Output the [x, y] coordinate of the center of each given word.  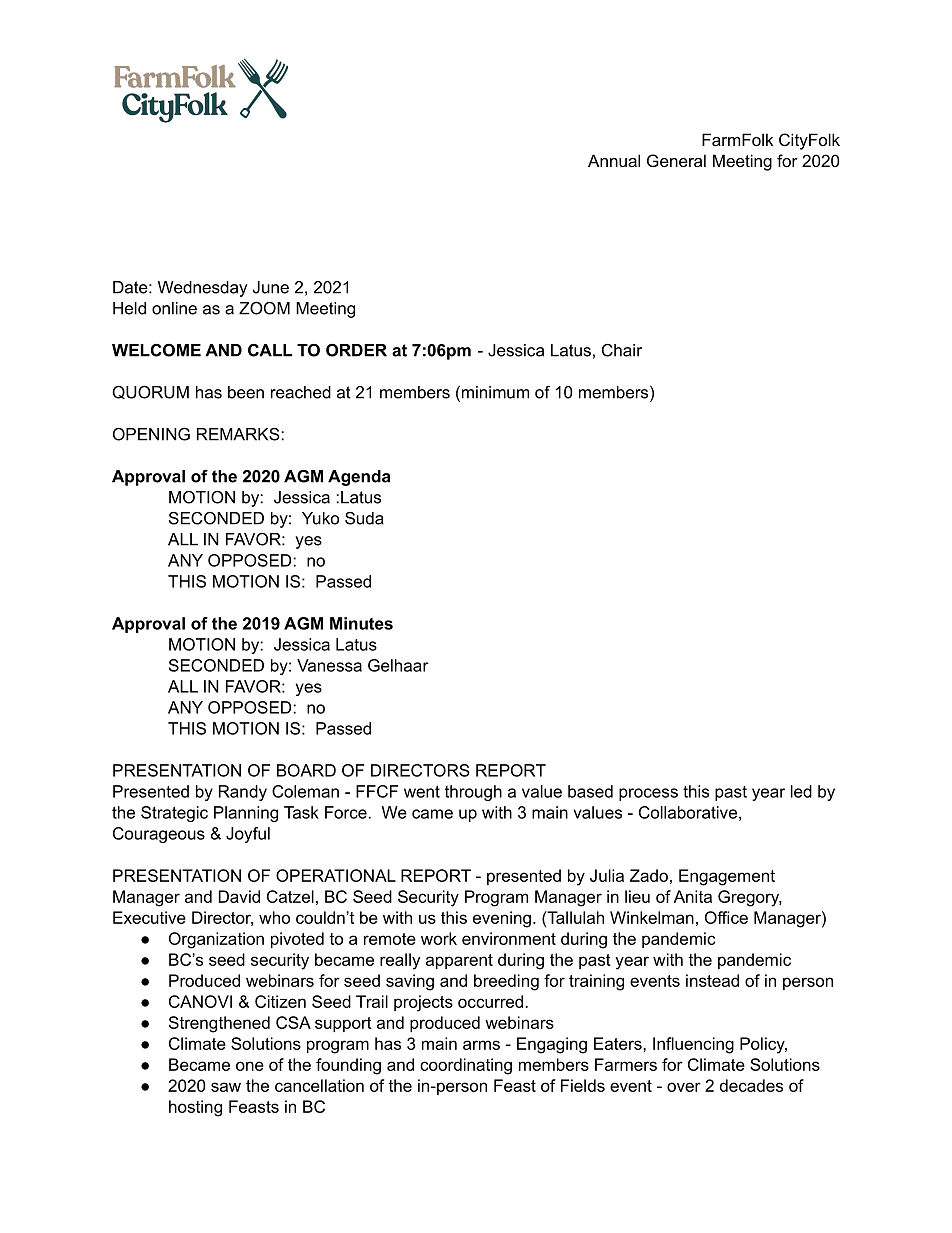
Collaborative [688, 812]
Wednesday [202, 289]
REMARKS [239, 434]
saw [226, 1087]
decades [751, 1085]
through [473, 793]
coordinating [466, 1066]
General [676, 160]
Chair [622, 350]
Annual [614, 160]
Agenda [359, 478]
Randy [243, 793]
